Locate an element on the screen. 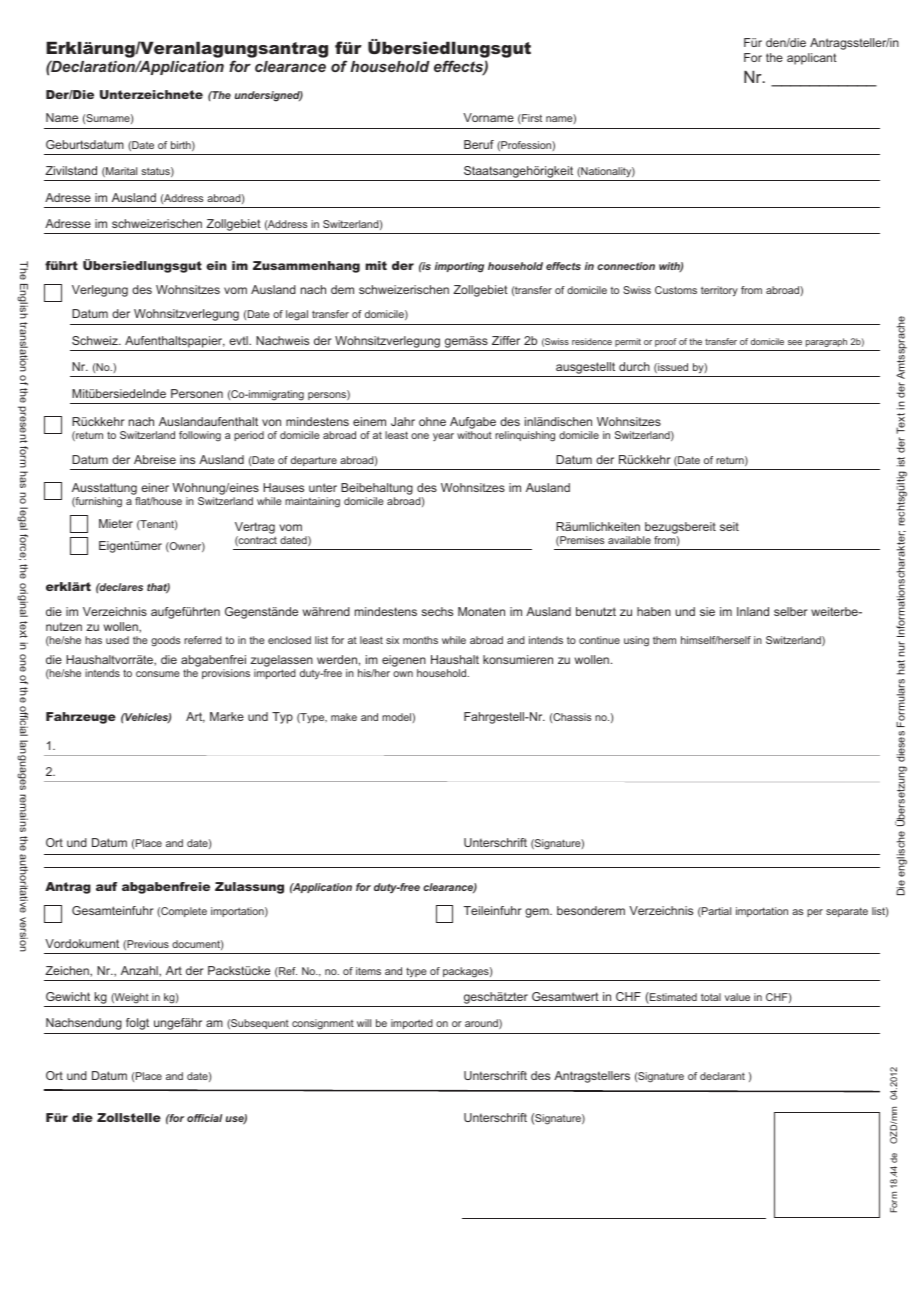 The height and width of the screenshot is (1308, 924). importing is located at coordinates (459, 267).
